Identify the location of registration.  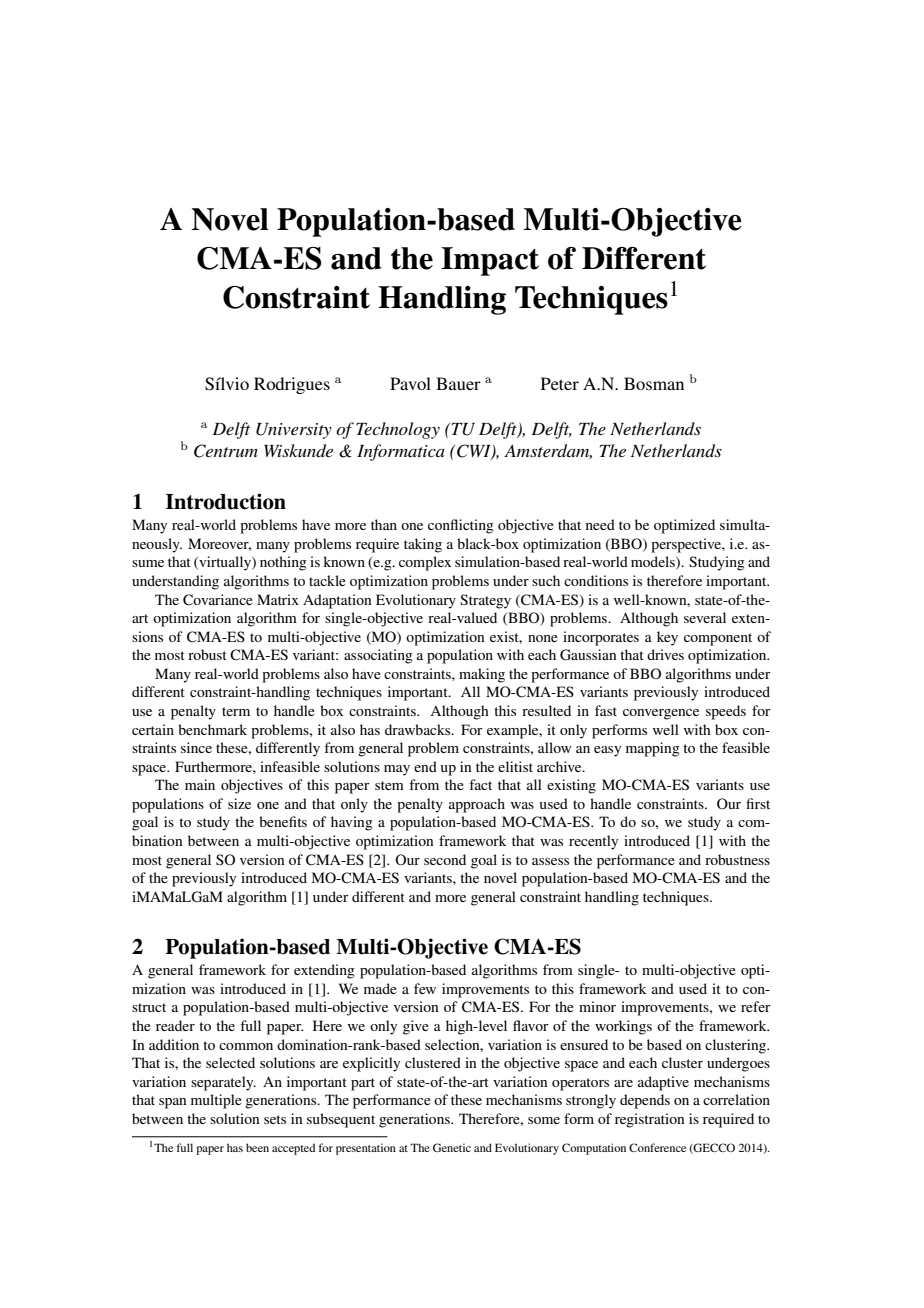
(649, 1120).
